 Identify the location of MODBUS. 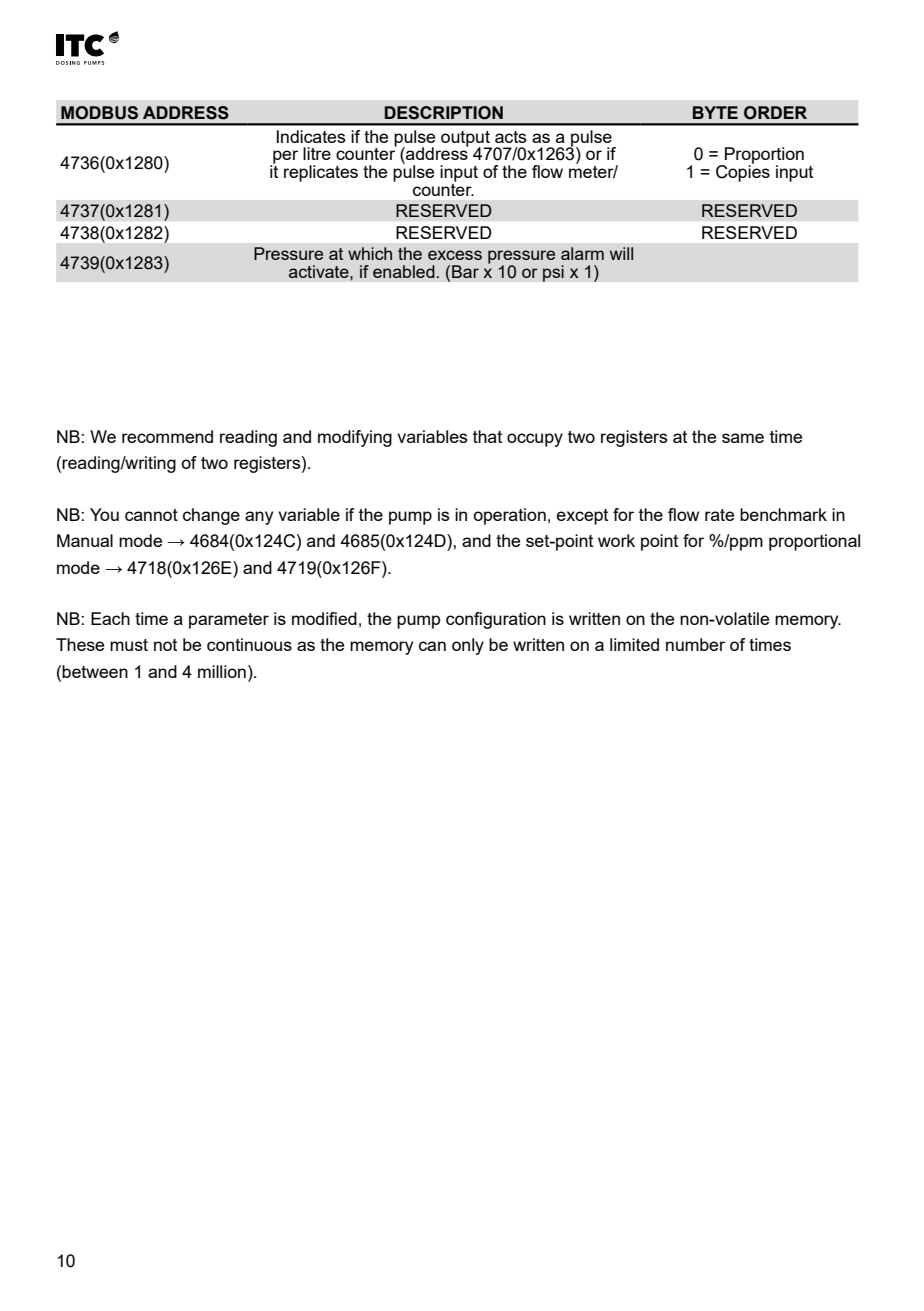
(99, 113).
